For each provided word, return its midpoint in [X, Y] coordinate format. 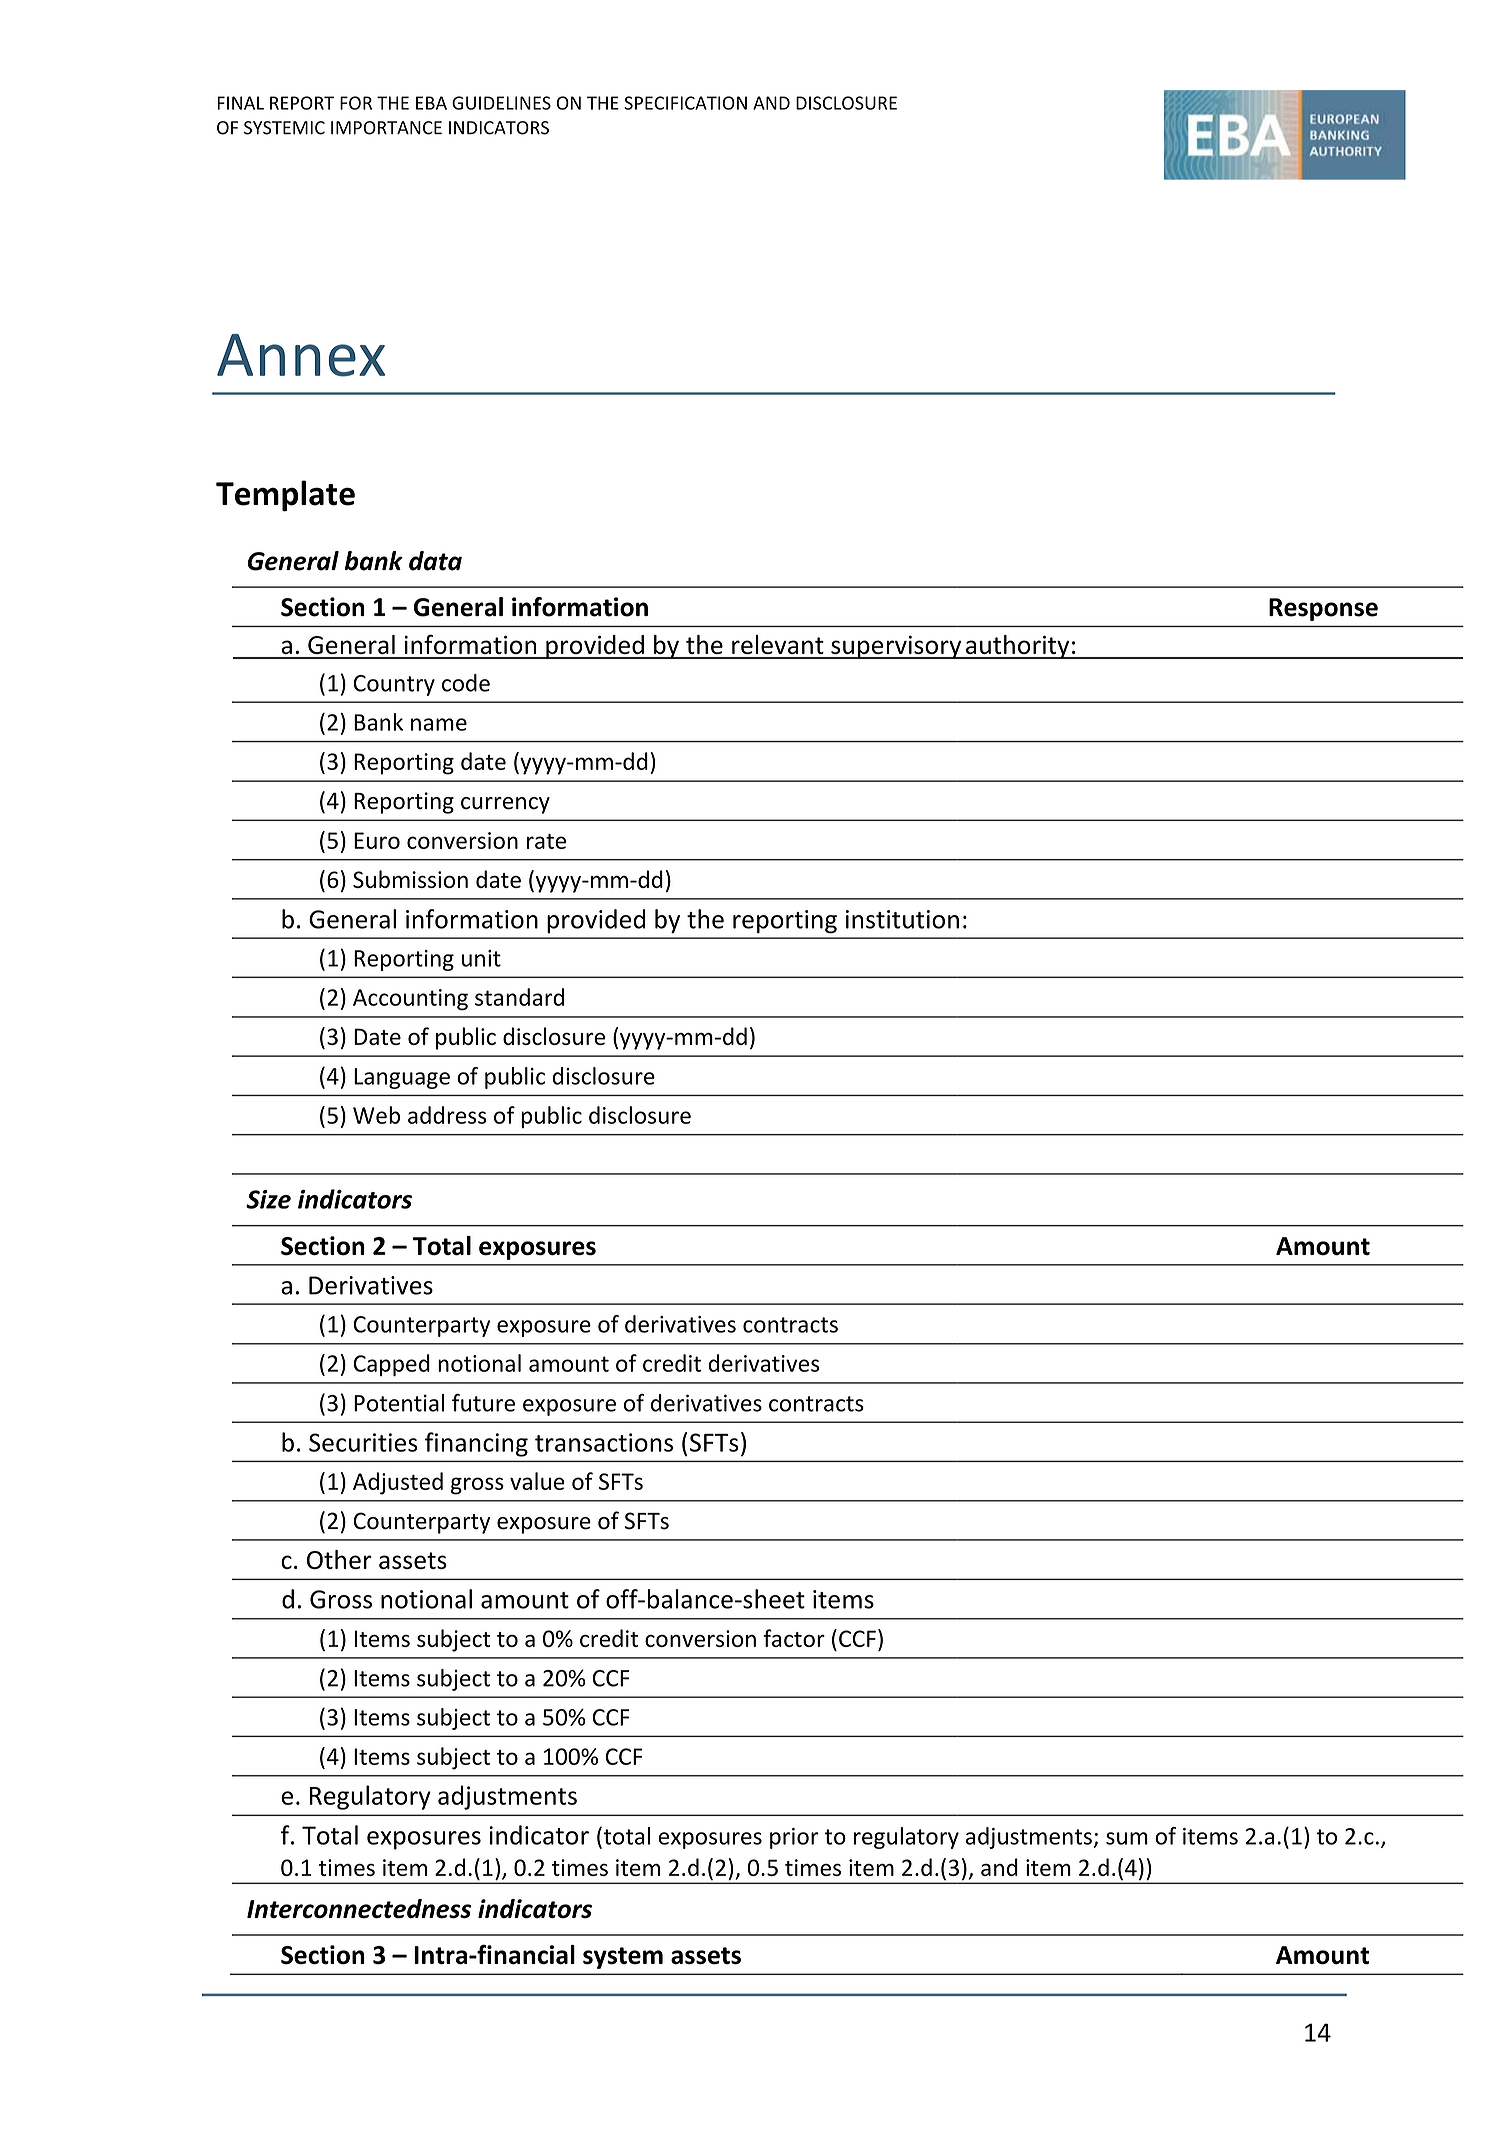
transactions [604, 1442]
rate [546, 841]
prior [794, 1838]
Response [1323, 609]
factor [794, 1638]
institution [902, 919]
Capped [391, 1365]
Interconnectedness [359, 1909]
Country [394, 685]
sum [1127, 1838]
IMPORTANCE [386, 128]
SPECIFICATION [685, 103]
